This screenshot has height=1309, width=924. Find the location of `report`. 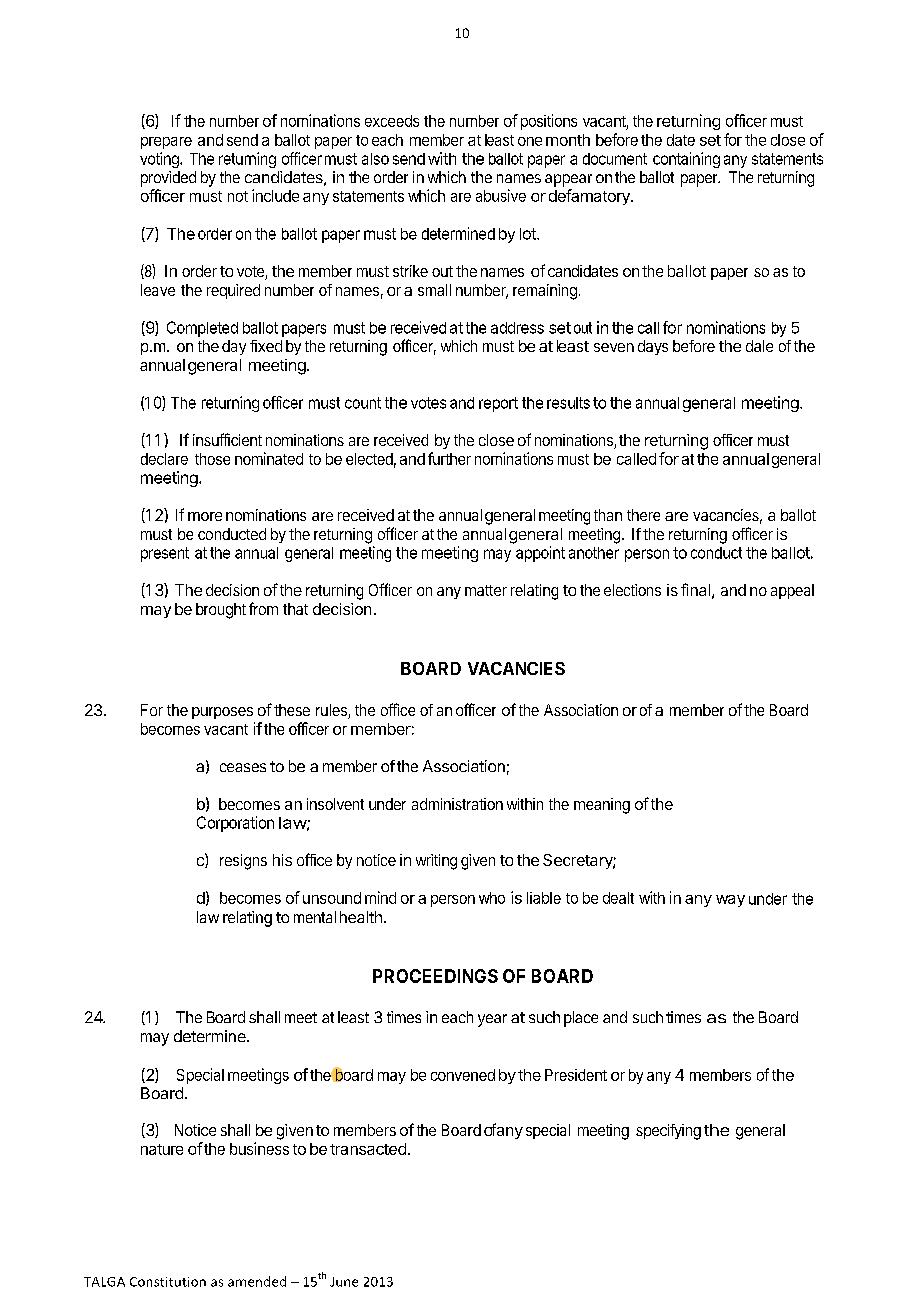

report is located at coordinates (498, 404).
